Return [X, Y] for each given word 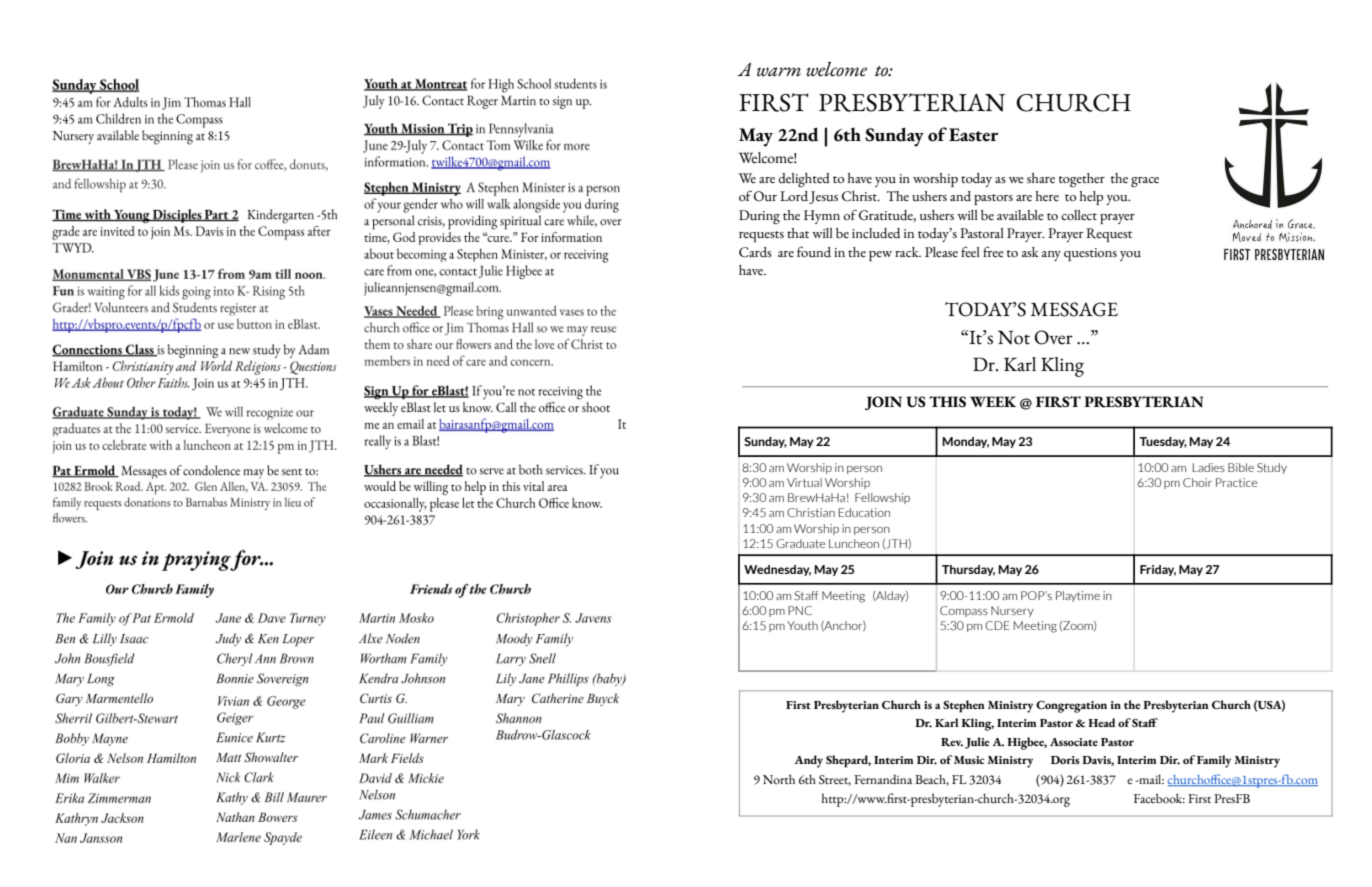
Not [1014, 337]
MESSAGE [1074, 309]
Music [969, 760]
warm [779, 72]
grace [1145, 182]
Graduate [800, 543]
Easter [974, 135]
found [814, 252]
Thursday [968, 570]
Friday [1158, 570]
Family [1214, 761]
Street [835, 780]
